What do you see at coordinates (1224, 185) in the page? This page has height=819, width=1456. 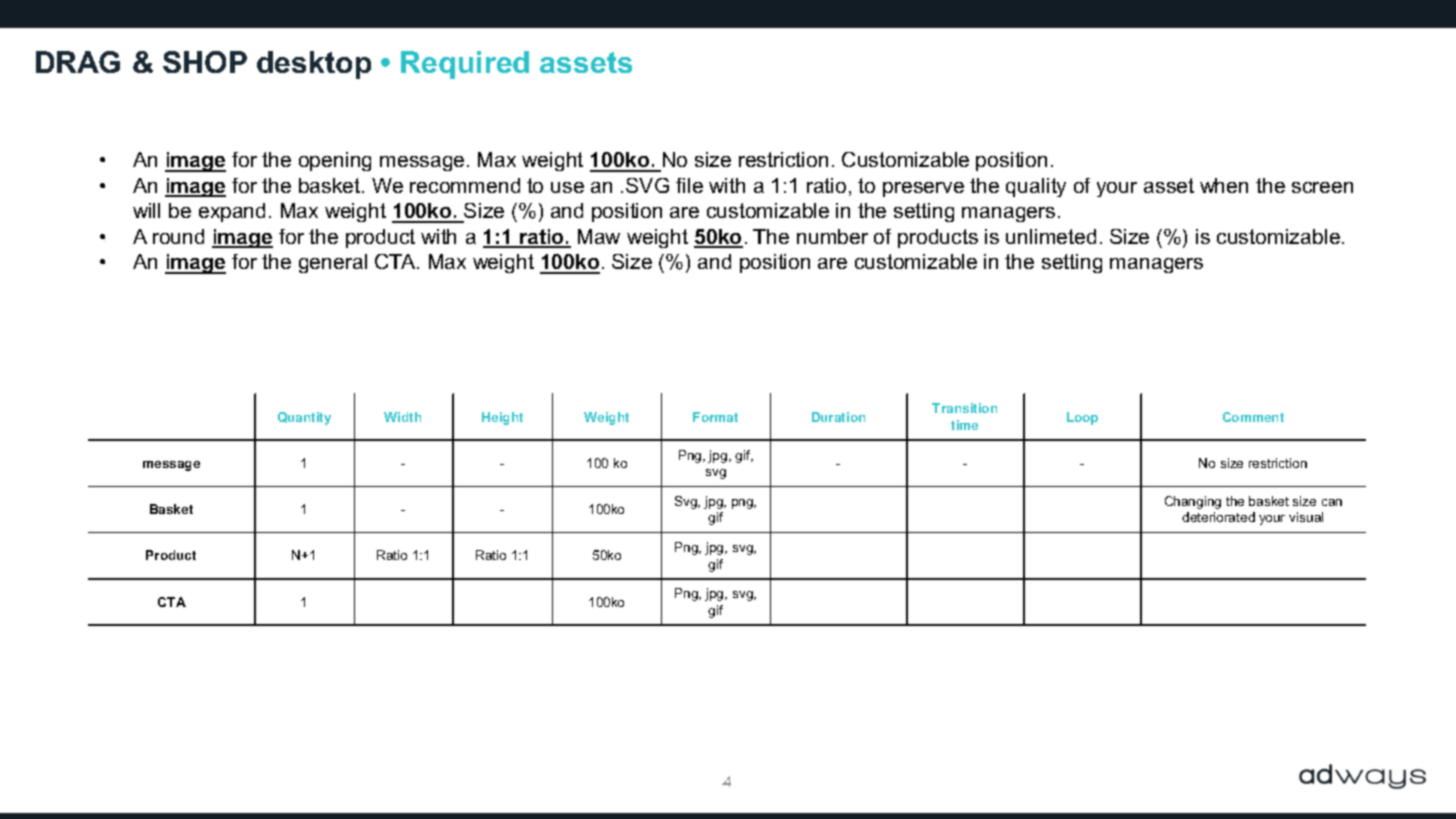 I see `when` at bounding box center [1224, 185].
